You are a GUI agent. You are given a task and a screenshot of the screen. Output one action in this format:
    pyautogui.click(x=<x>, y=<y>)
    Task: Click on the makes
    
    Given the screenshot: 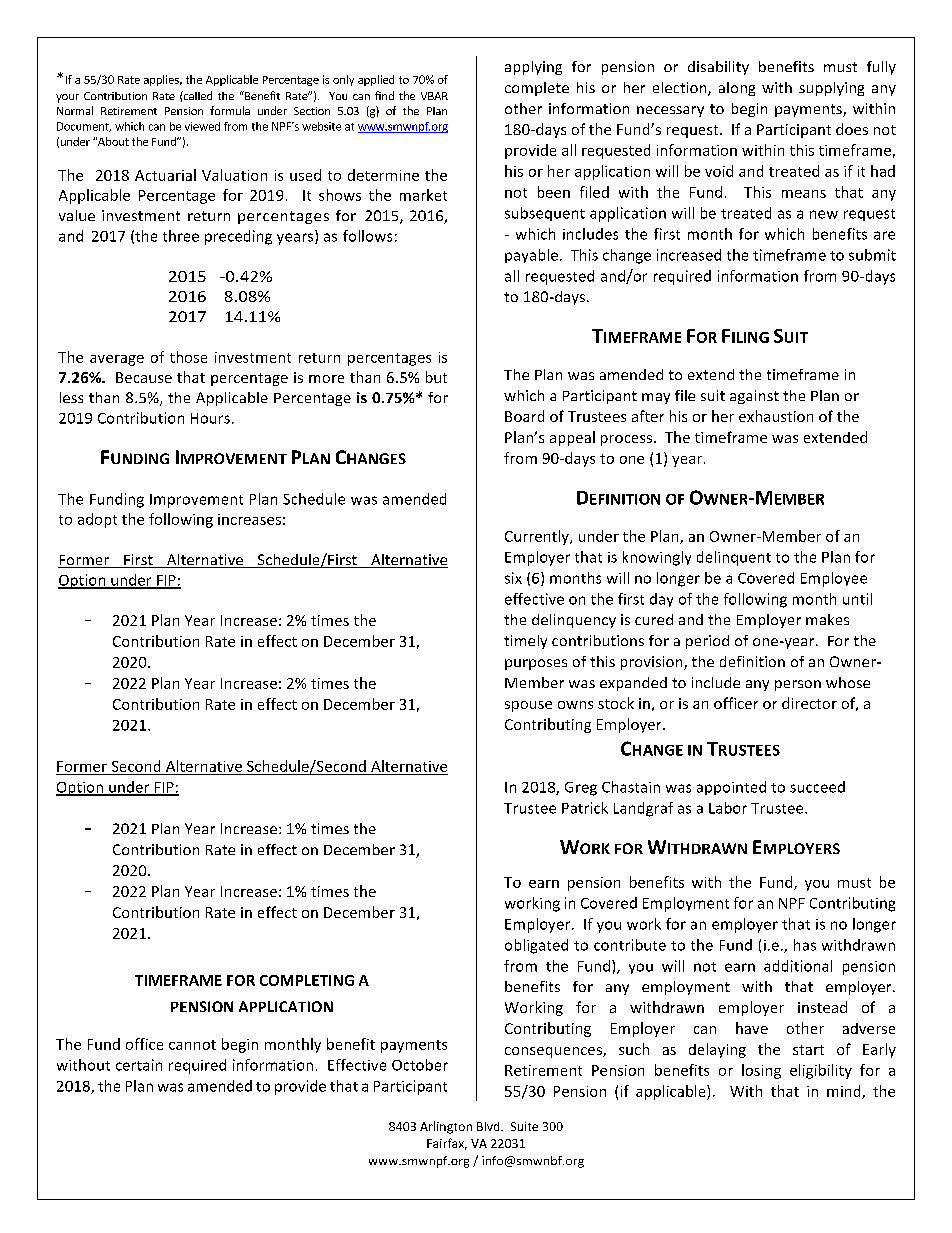 What is the action you would take?
    pyautogui.click(x=827, y=619)
